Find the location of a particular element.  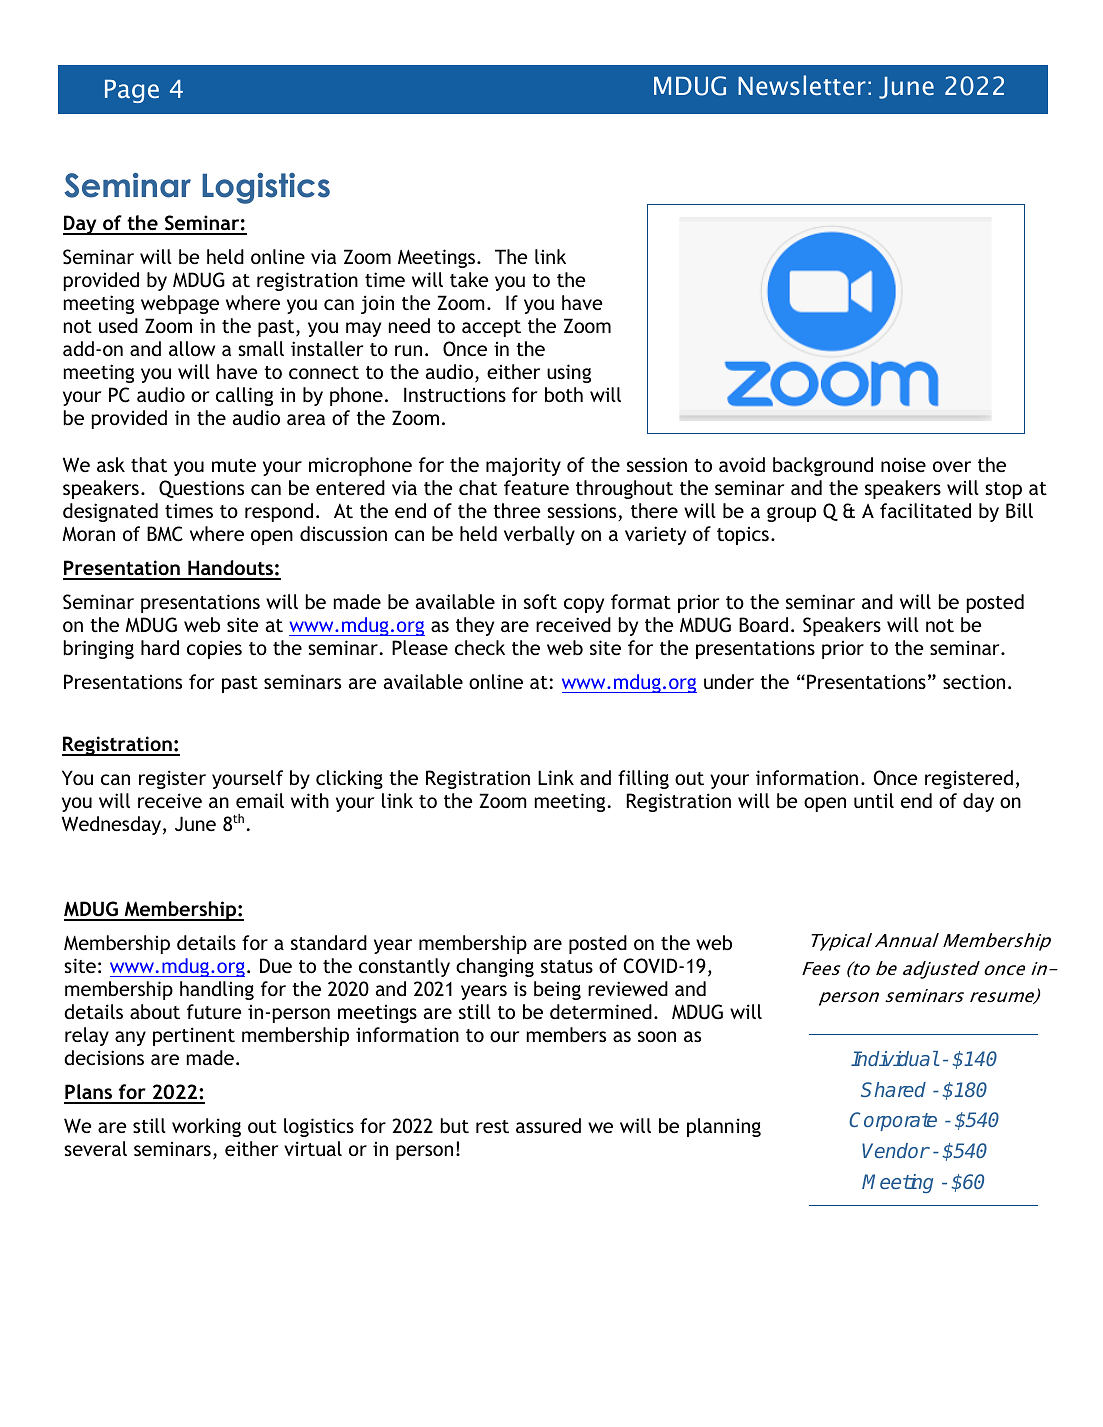

section is located at coordinates (974, 681).
